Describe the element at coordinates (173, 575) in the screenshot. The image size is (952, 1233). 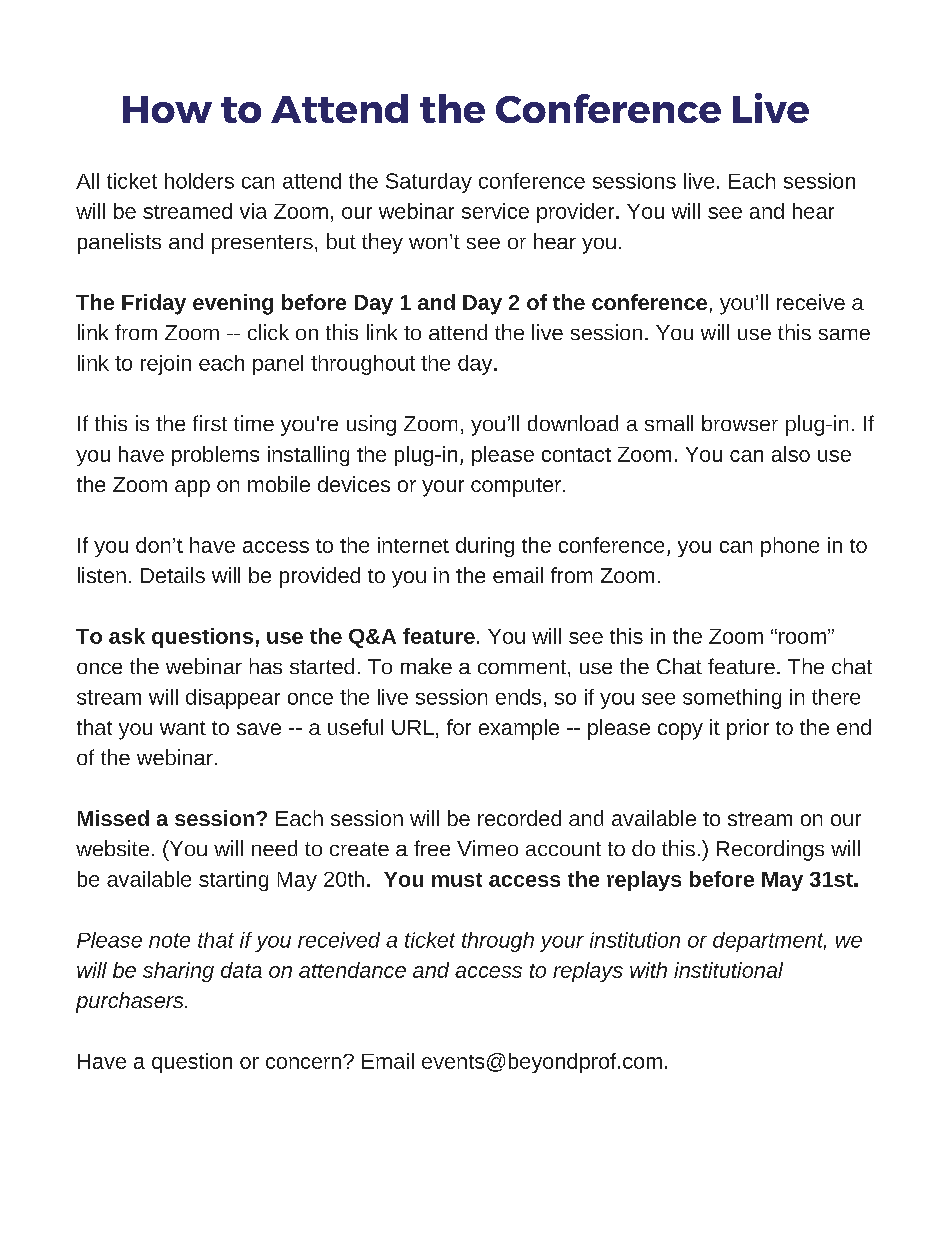
I see `Details` at that location.
